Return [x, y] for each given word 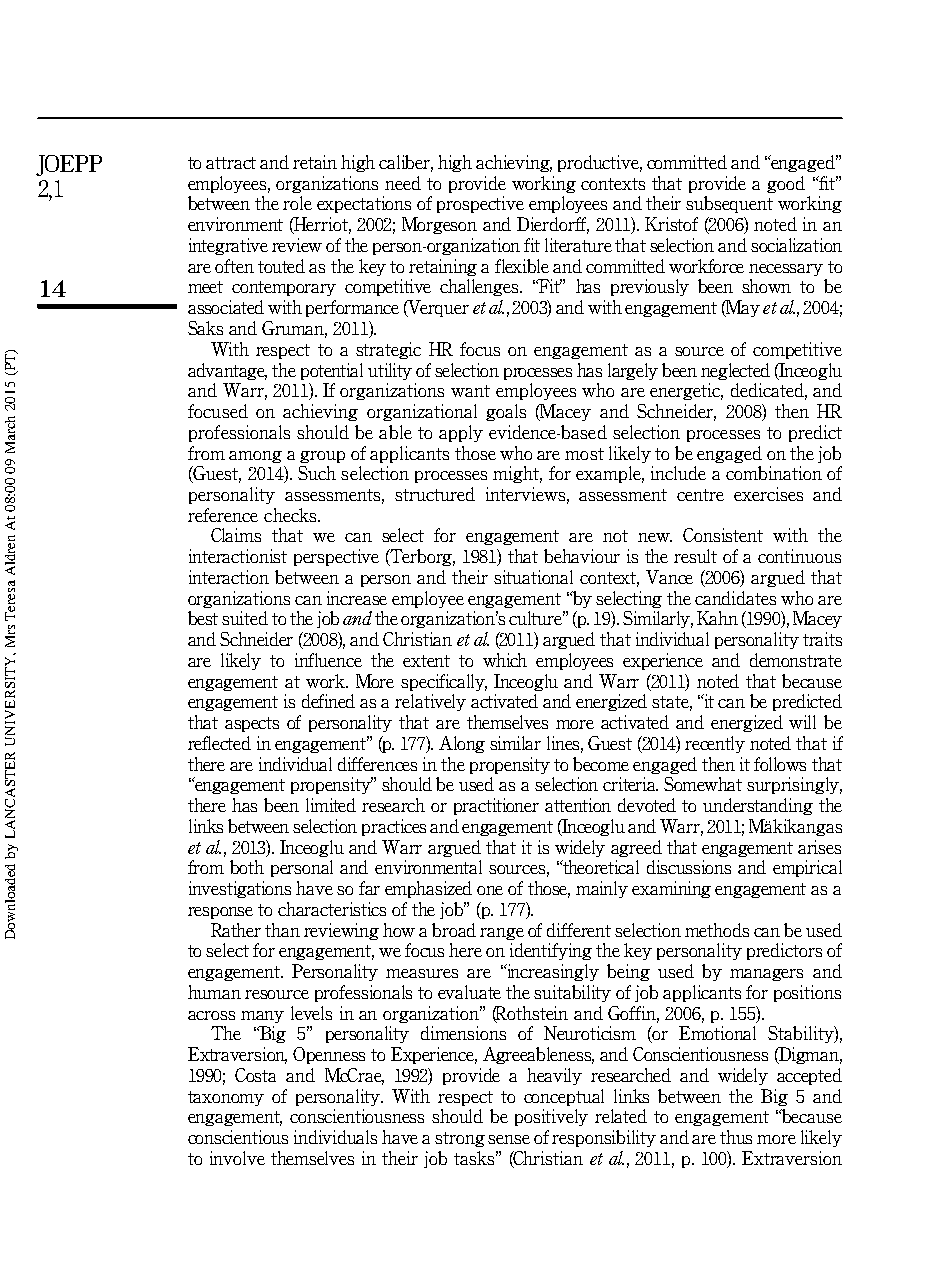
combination [774, 473]
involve [237, 1158]
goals [506, 412]
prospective [480, 204]
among [255, 457]
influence [328, 660]
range [502, 934]
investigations [240, 889]
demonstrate [796, 660]
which [505, 660]
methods [717, 930]
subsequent [729, 204]
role [297, 203]
